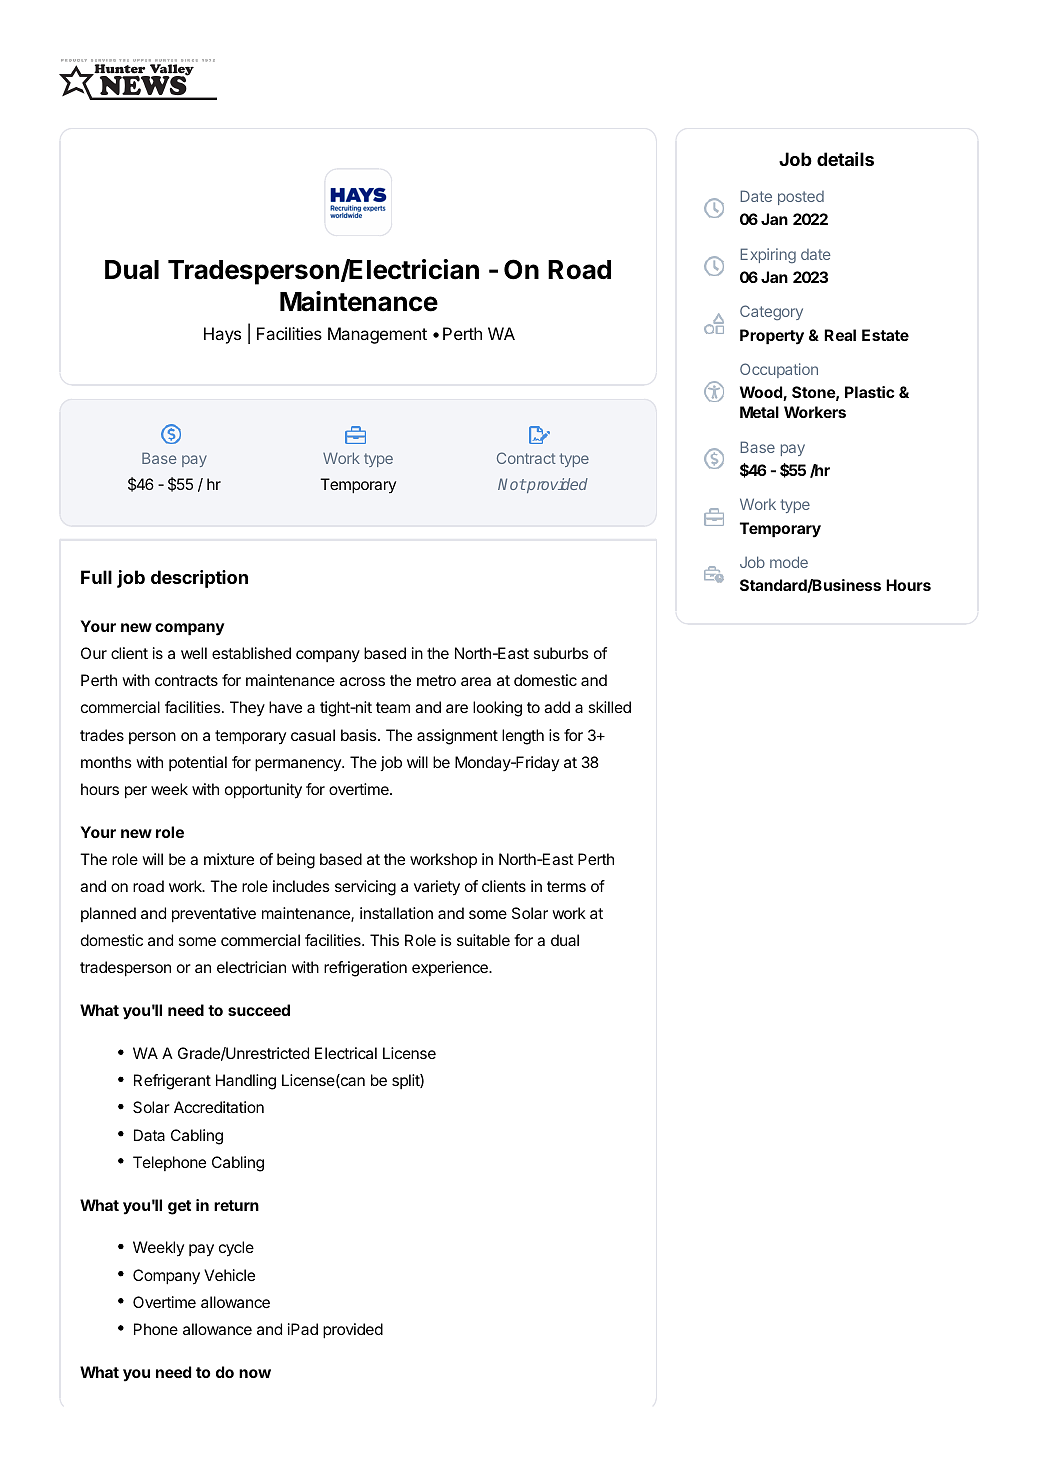 The height and width of the screenshot is (1468, 1038). Describe the element at coordinates (789, 562) in the screenshot. I see `mode` at that location.
